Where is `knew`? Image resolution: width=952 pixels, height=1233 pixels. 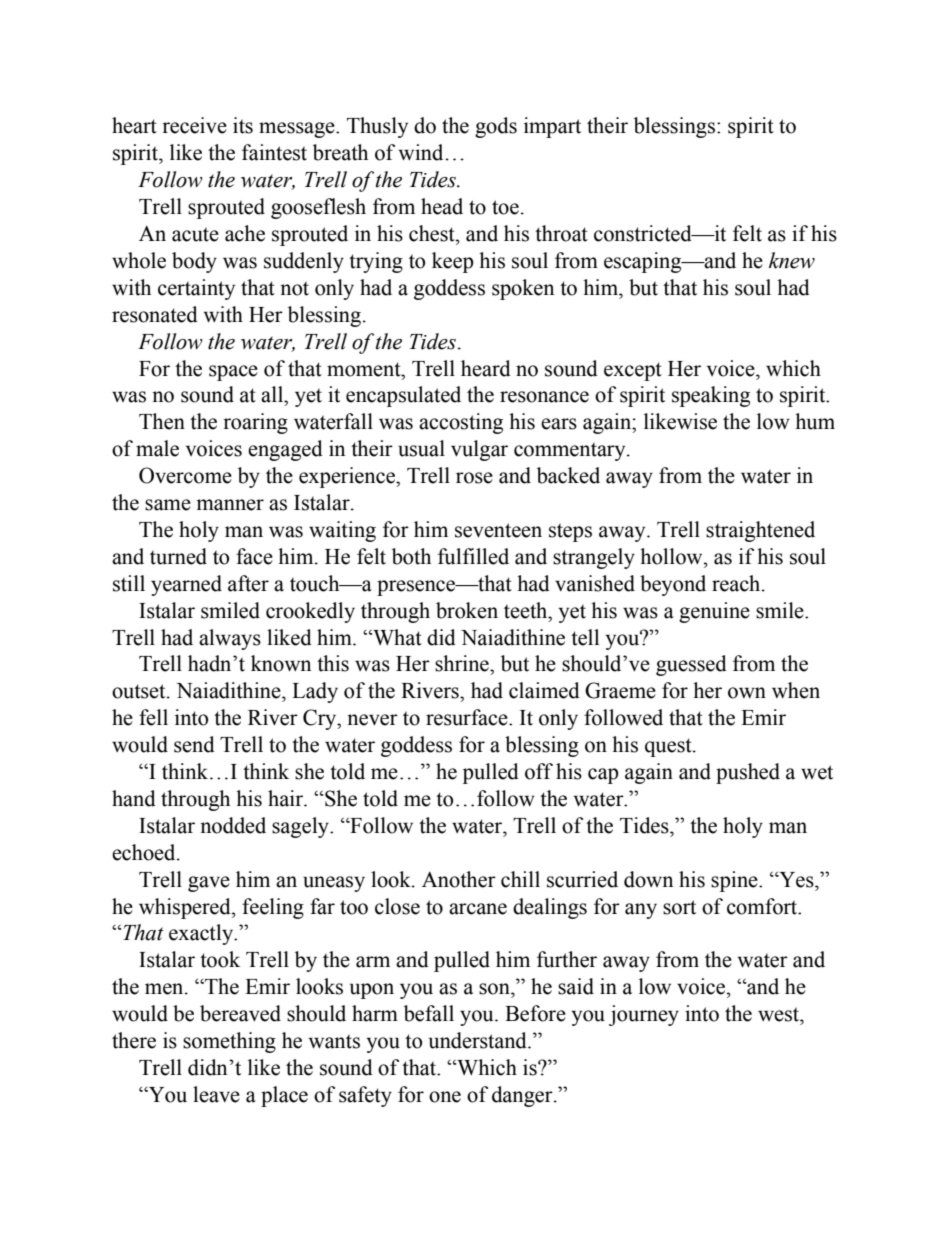 knew is located at coordinates (792, 260).
